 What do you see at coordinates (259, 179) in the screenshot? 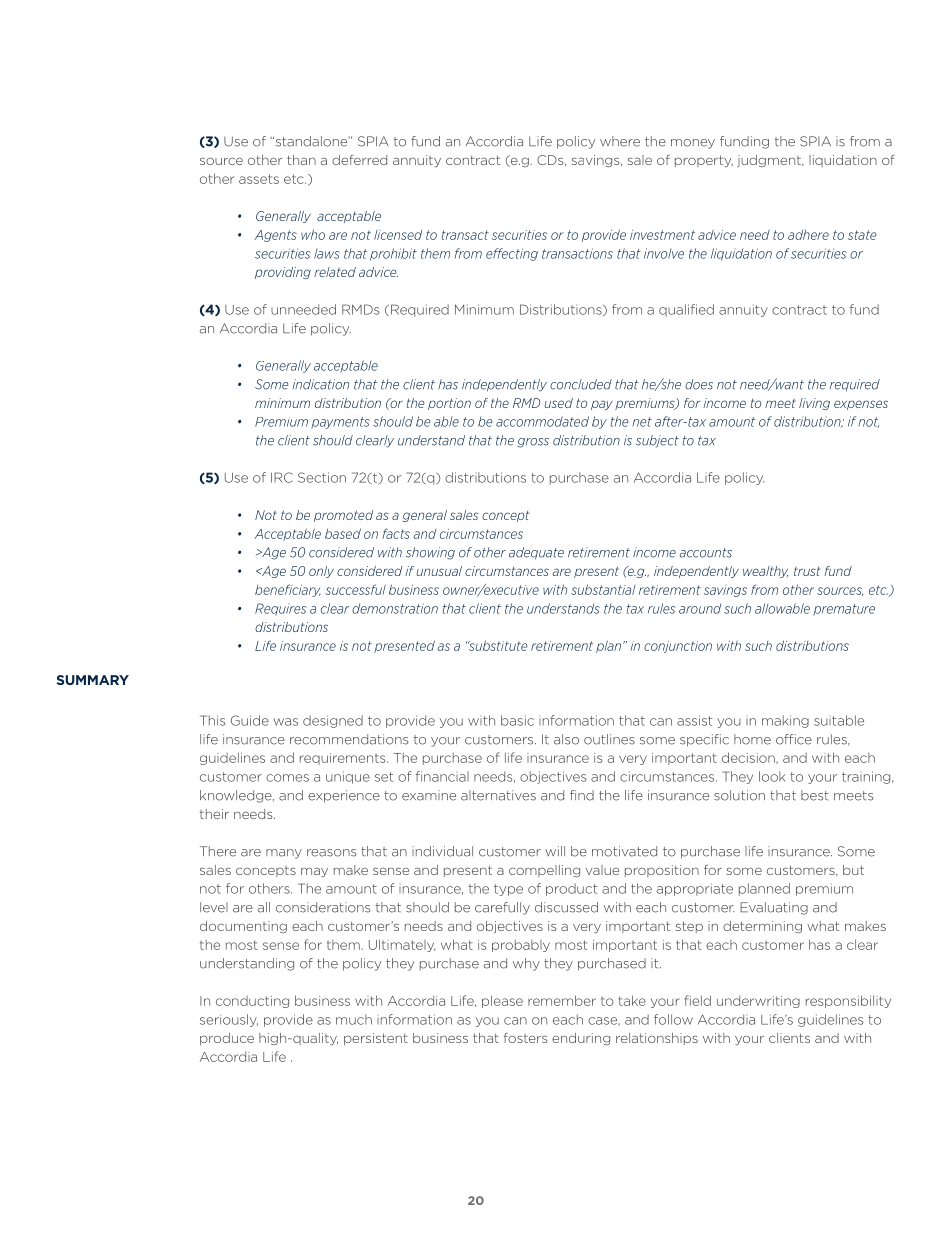
I see `assets` at bounding box center [259, 179].
